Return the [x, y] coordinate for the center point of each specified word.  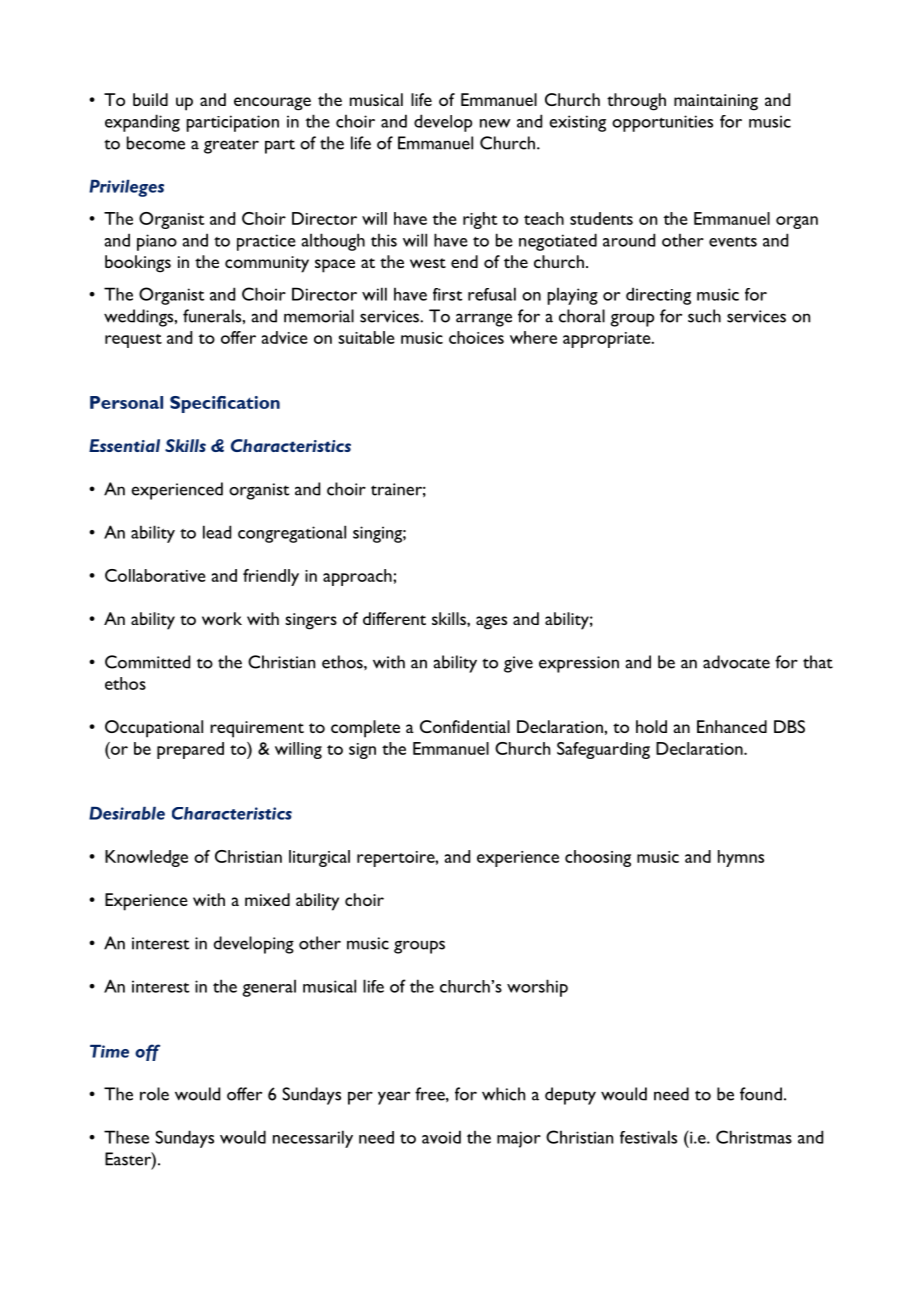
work [222, 618]
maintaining [716, 102]
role [154, 1094]
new [495, 123]
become [156, 143]
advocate [736, 662]
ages [491, 623]
